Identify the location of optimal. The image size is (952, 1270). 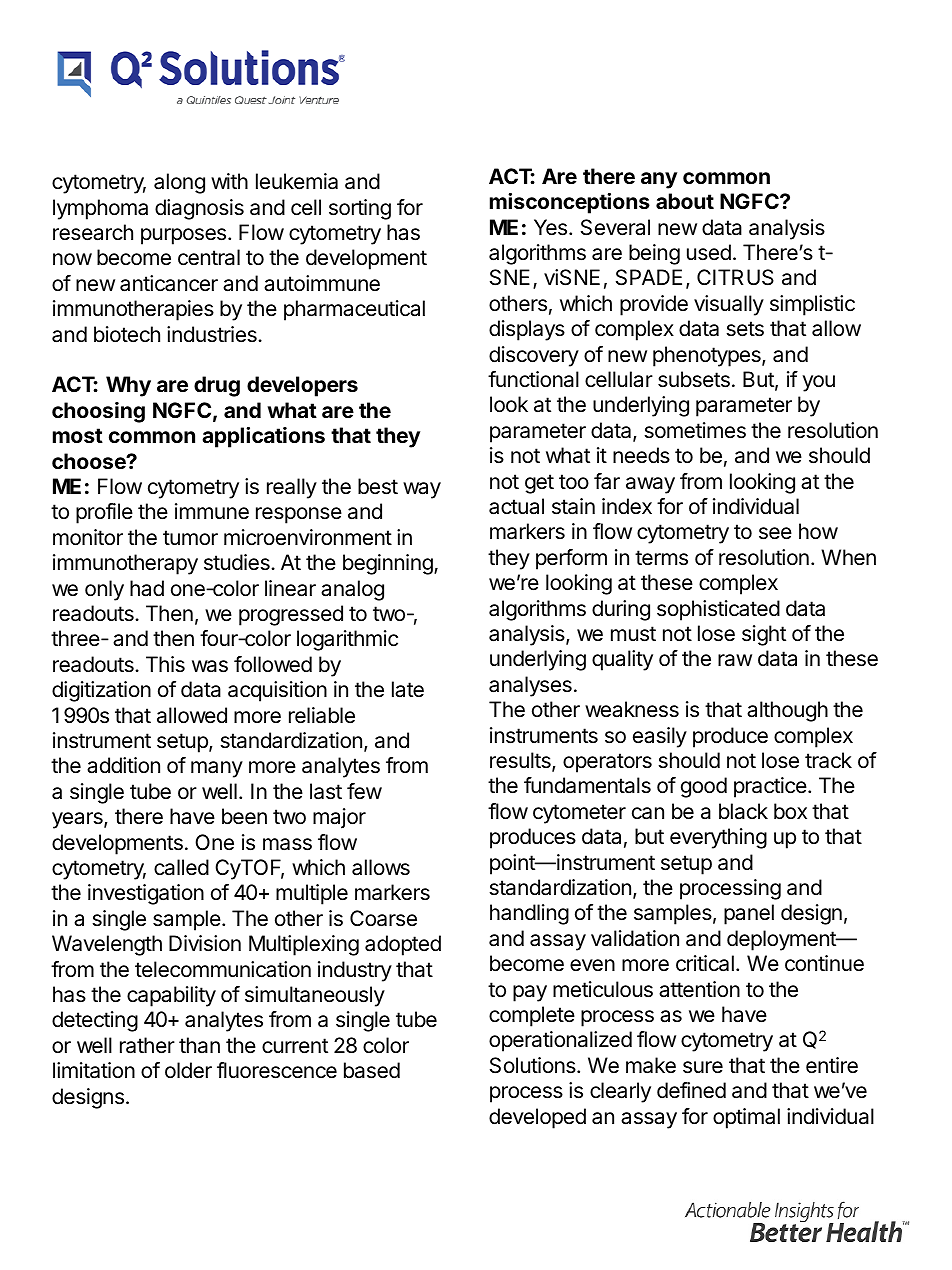
(746, 1118).
